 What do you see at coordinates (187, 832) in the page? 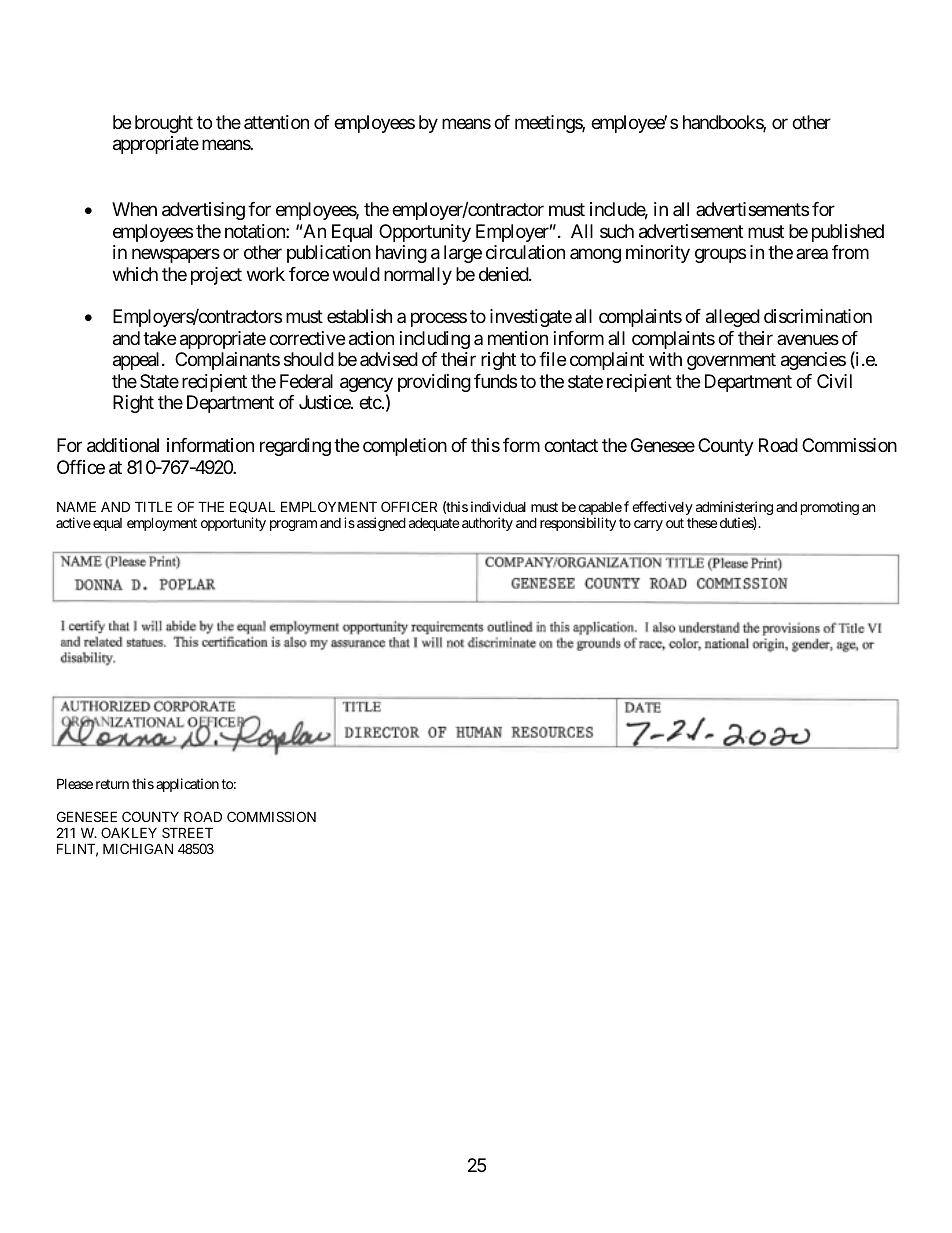
I see `STREET` at bounding box center [187, 832].
